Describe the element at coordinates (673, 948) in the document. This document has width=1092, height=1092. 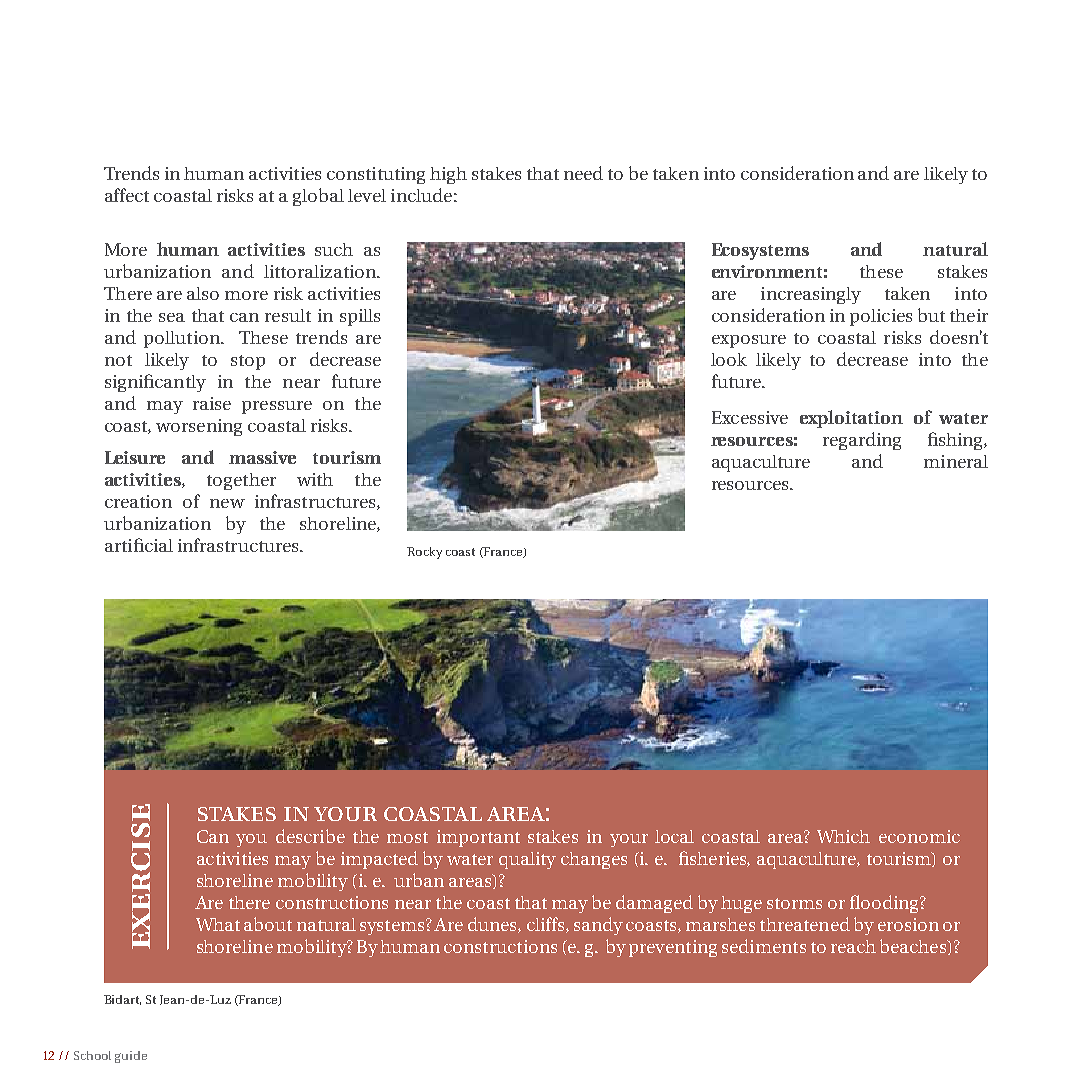
I see `preventing` at that location.
